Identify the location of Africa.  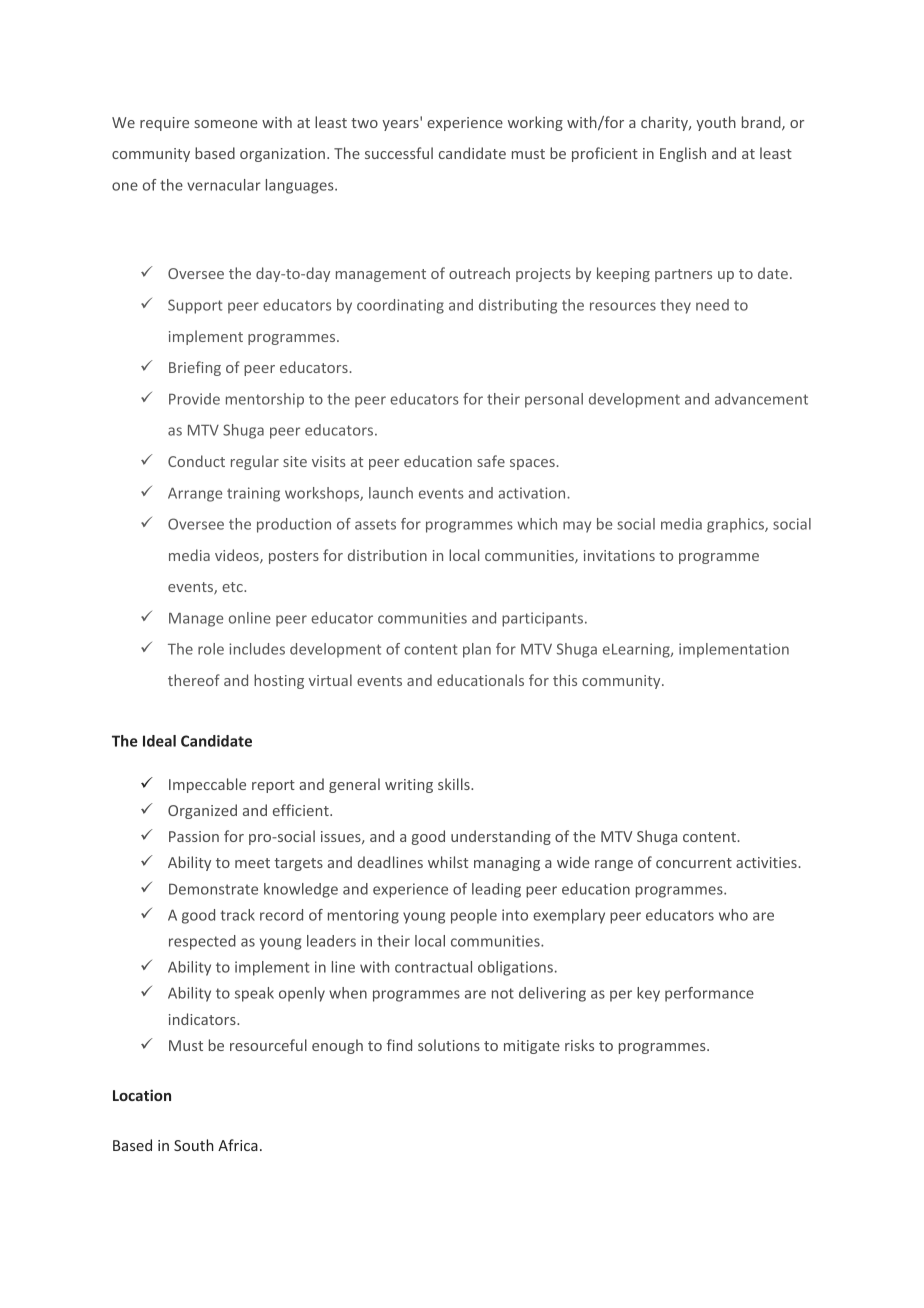
(238, 1145).
